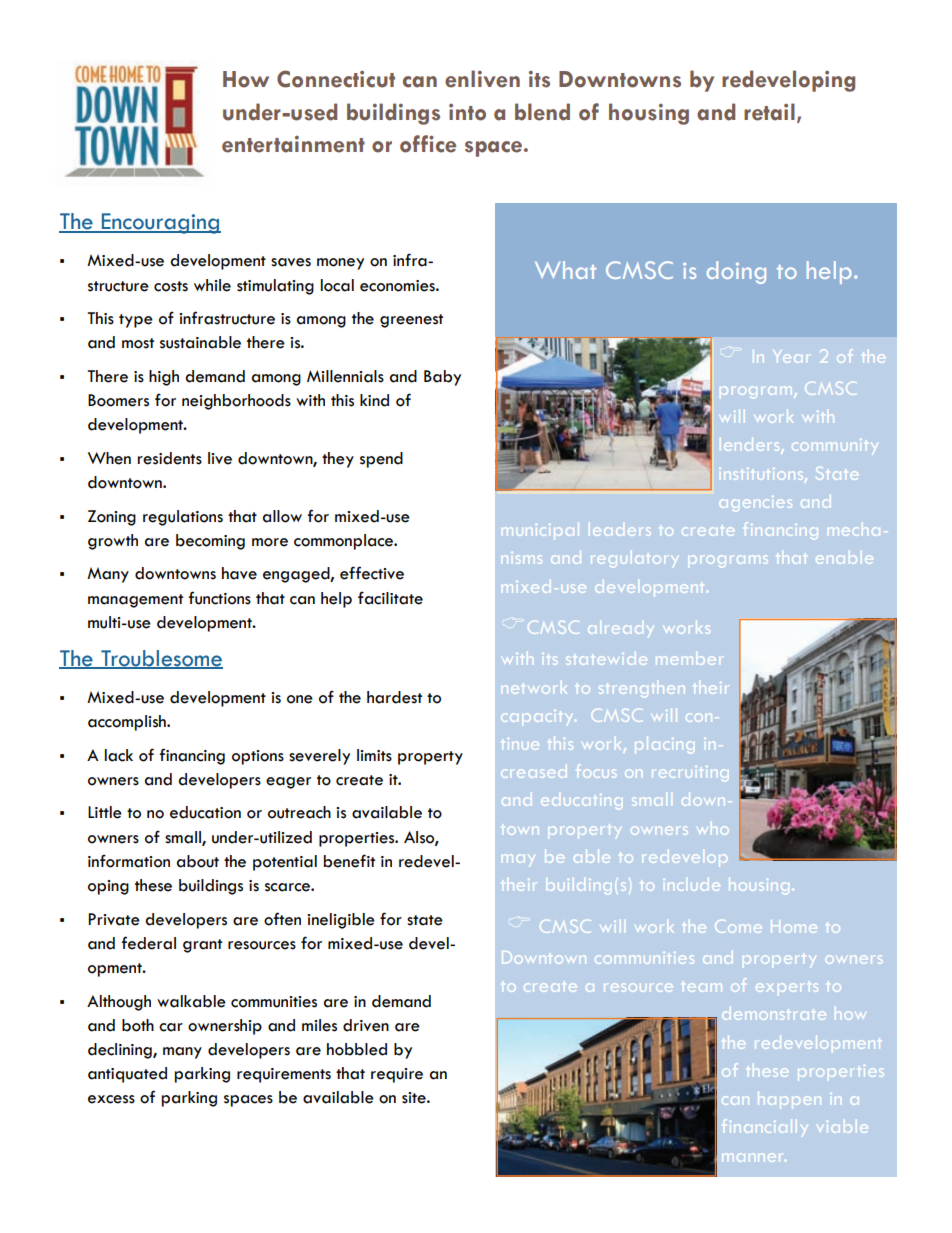 The height and width of the document is (1233, 952). Describe the element at coordinates (127, 1075) in the document. I see `antiquated` at that location.
